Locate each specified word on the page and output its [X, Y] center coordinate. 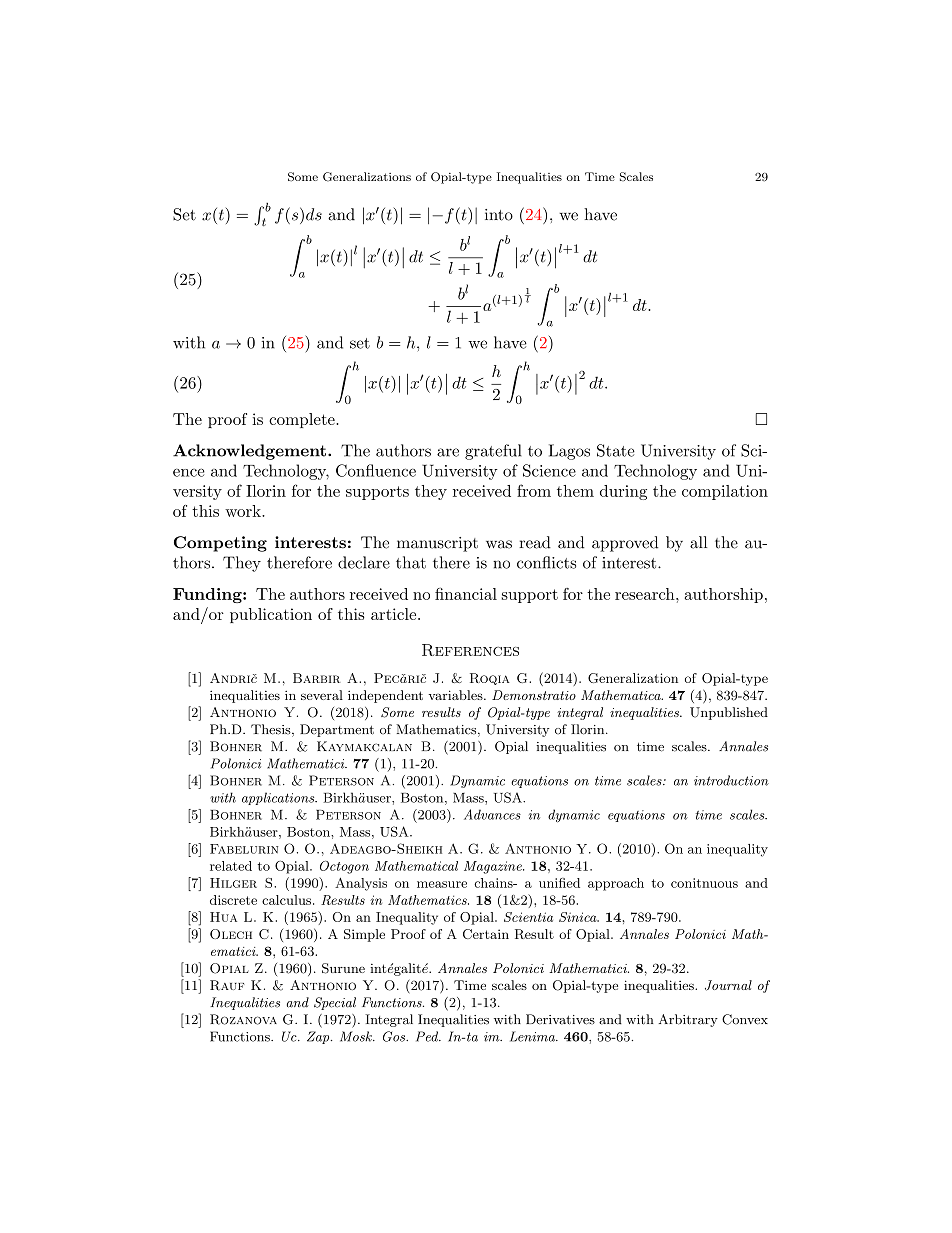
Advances [492, 814]
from [534, 490]
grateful [493, 452]
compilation [725, 492]
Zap [319, 1037]
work [244, 511]
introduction [731, 780]
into [499, 215]
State [616, 450]
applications [279, 798]
